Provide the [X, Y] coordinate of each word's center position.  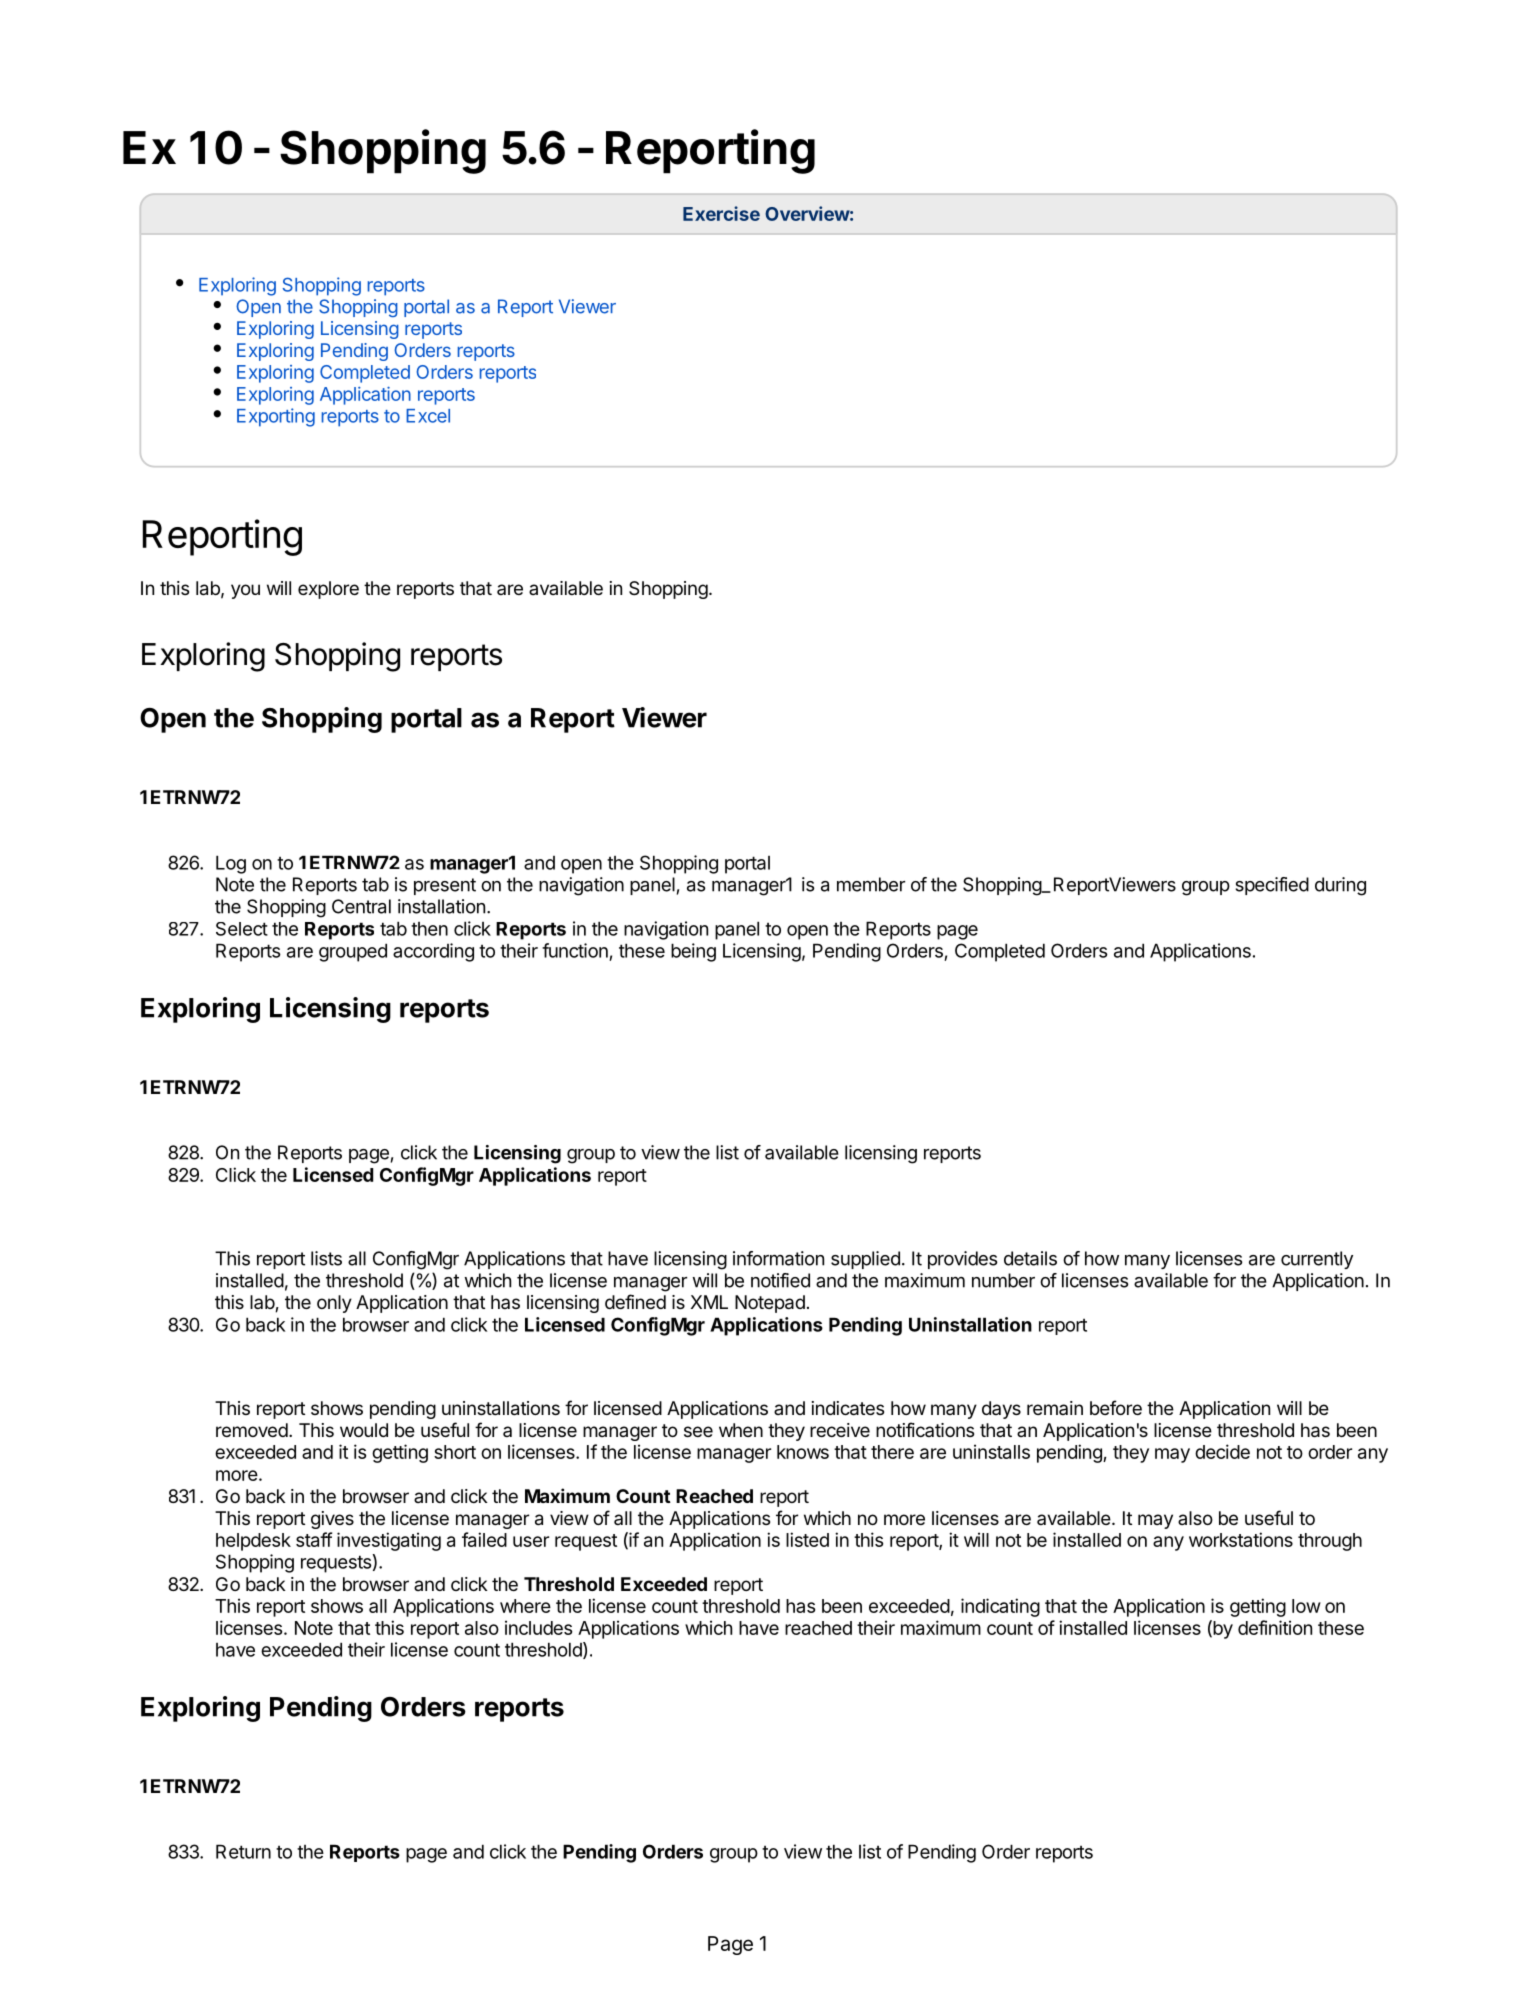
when [741, 1430]
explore [328, 590]
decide [1222, 1451]
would [364, 1430]
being [693, 952]
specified [1272, 886]
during [1340, 886]
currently [1317, 1260]
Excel [428, 416]
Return [243, 1851]
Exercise [721, 213]
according [433, 952]
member [871, 884]
